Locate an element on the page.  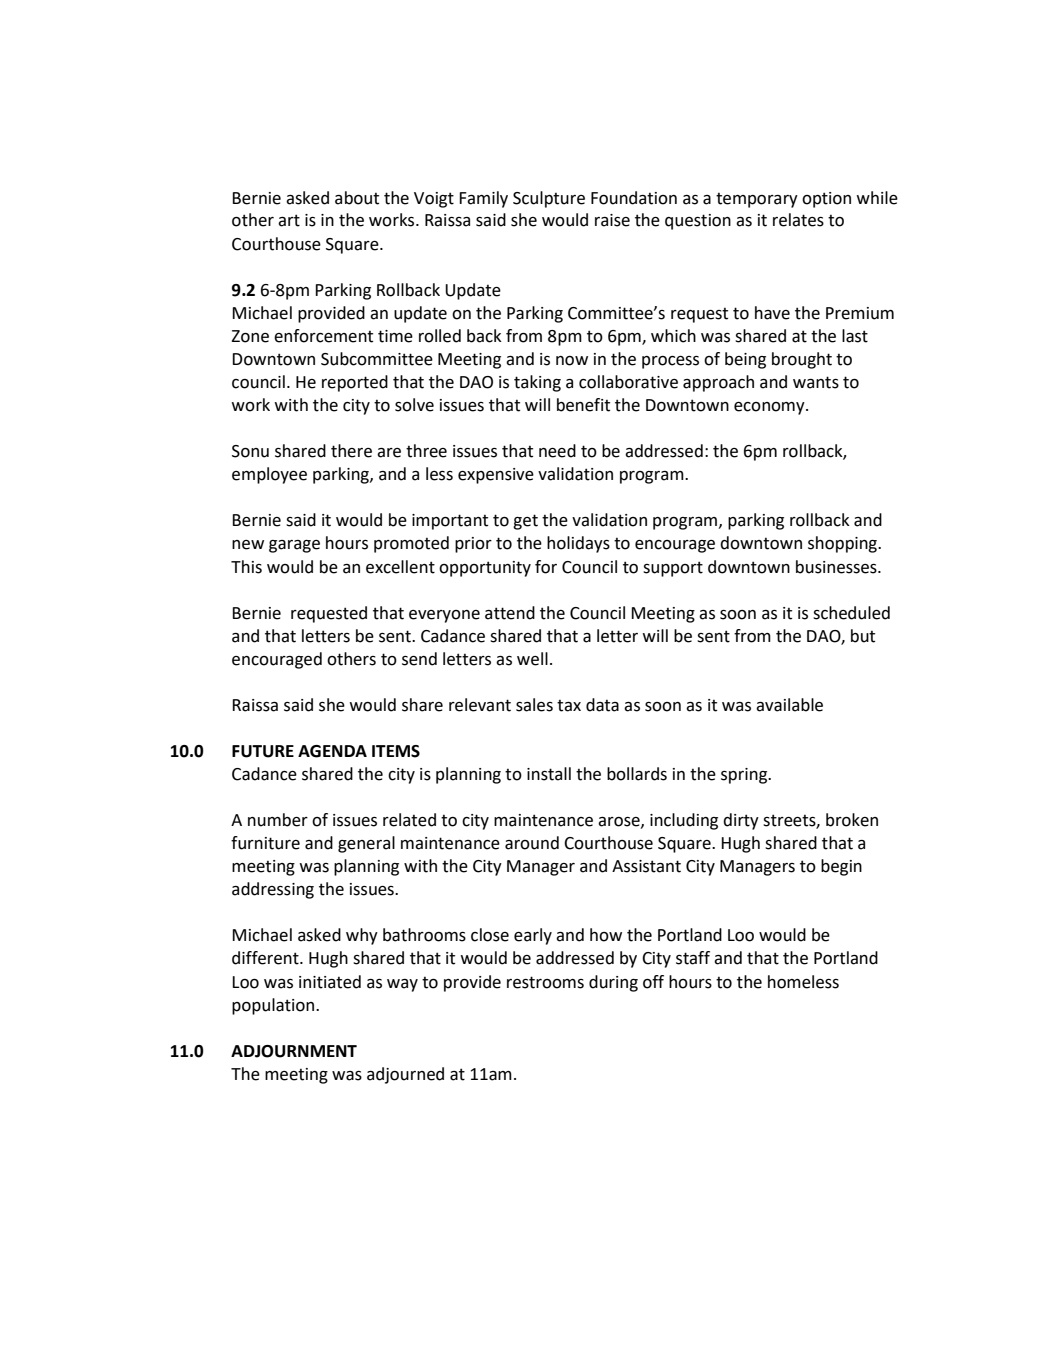
art is located at coordinates (289, 220).
